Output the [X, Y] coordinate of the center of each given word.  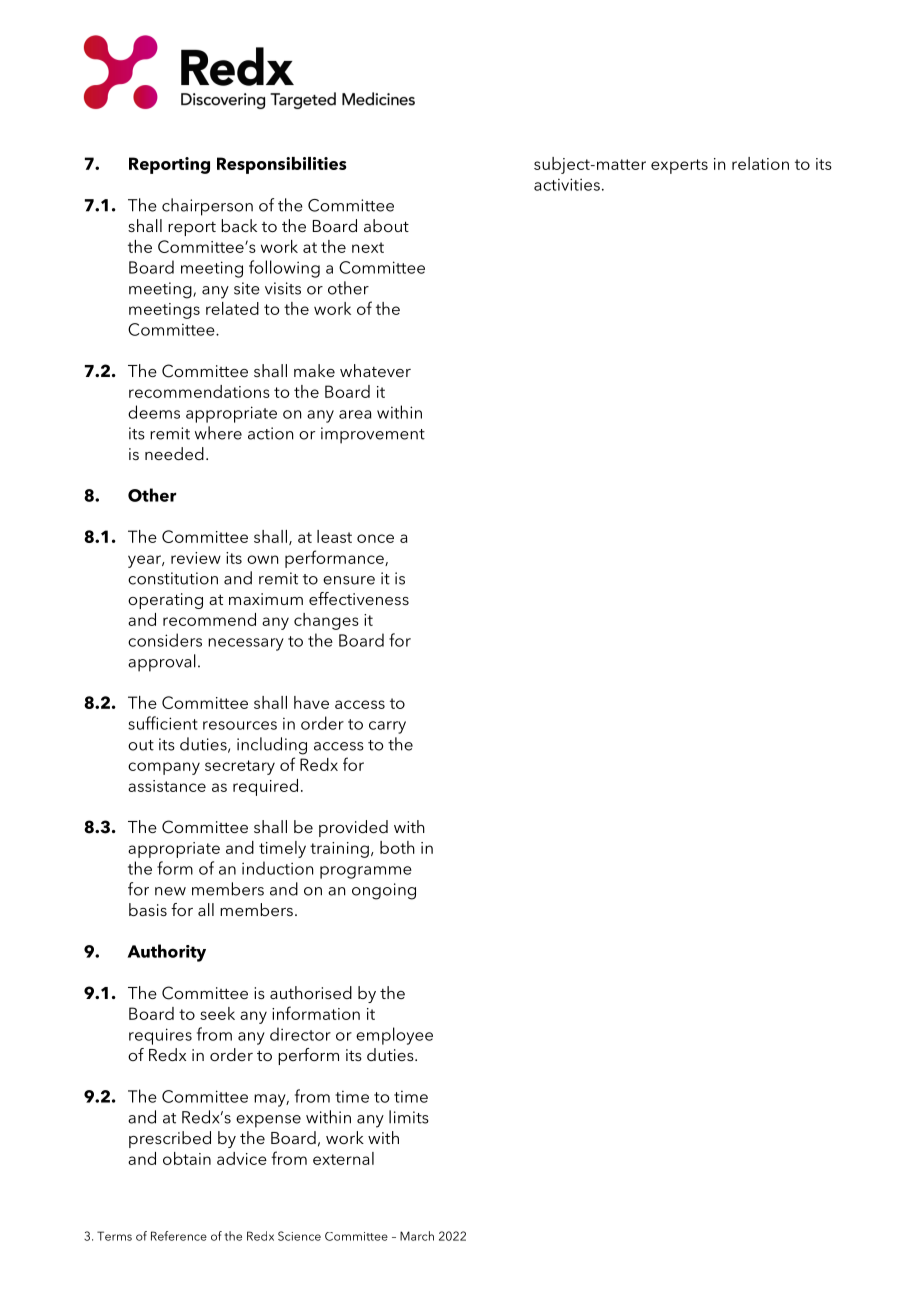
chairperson [207, 207]
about [386, 225]
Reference [179, 1236]
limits [409, 1117]
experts [679, 166]
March [417, 1236]
